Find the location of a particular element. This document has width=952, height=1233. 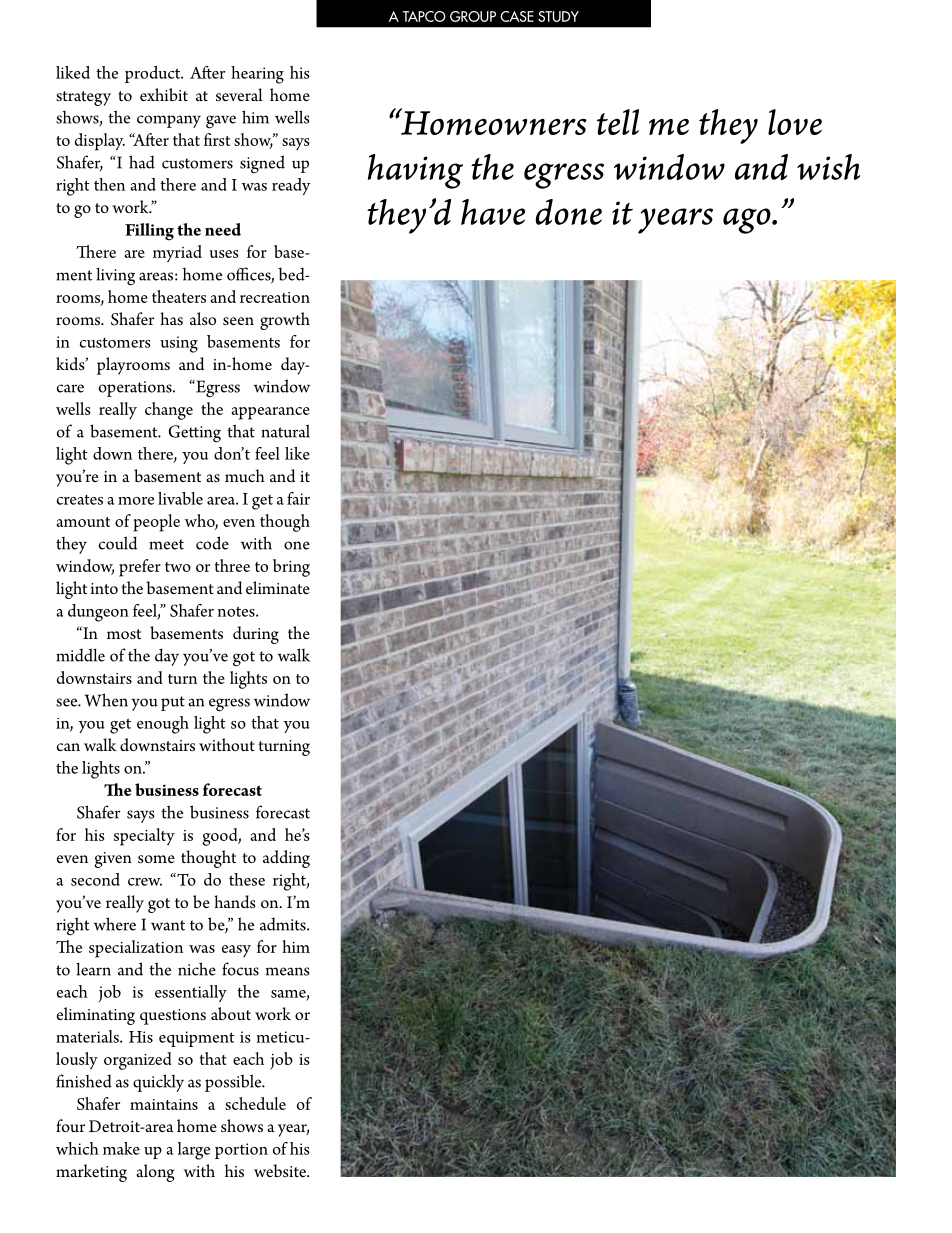

product is located at coordinates (154, 74).
